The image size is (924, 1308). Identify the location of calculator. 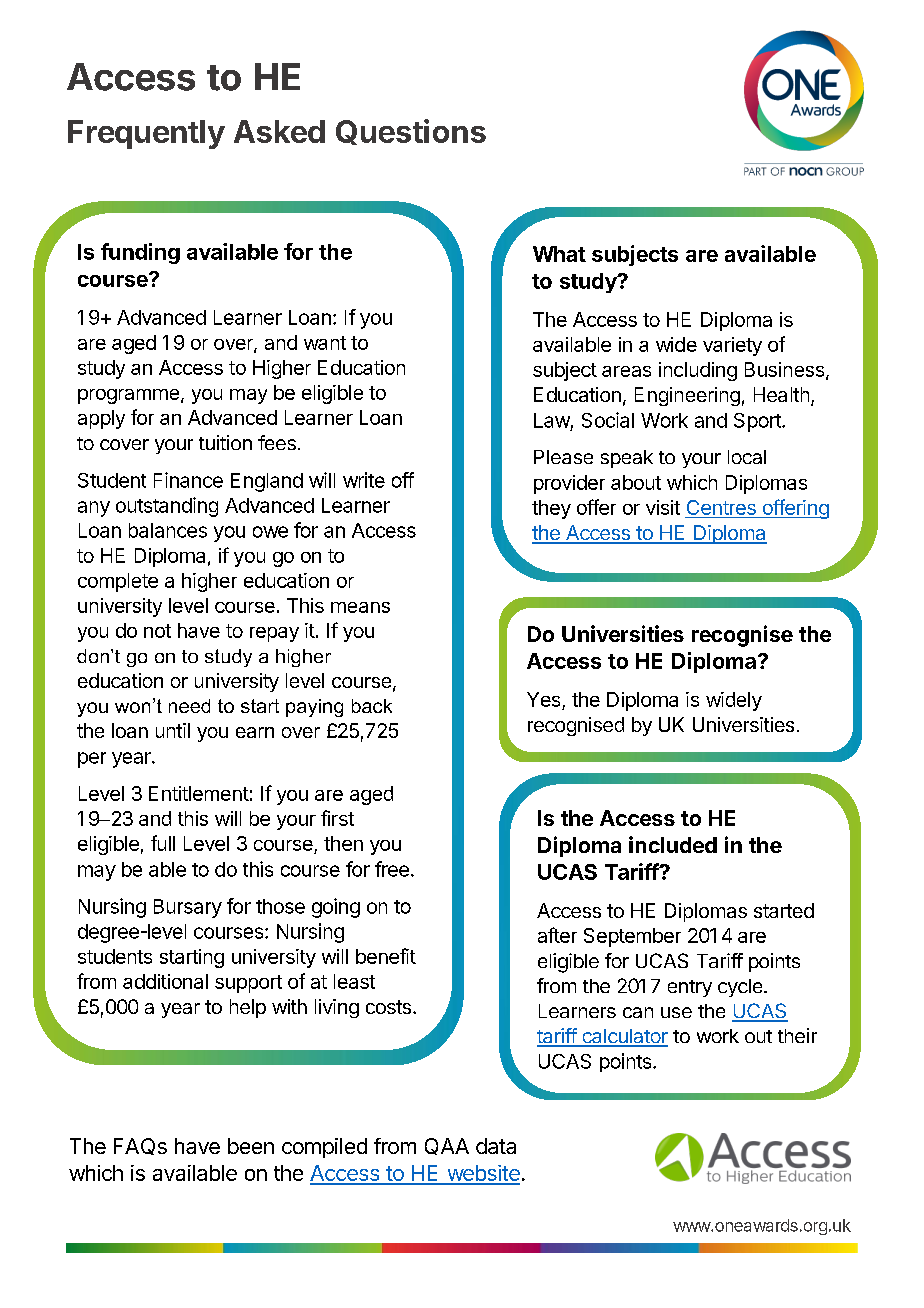
(624, 1037).
